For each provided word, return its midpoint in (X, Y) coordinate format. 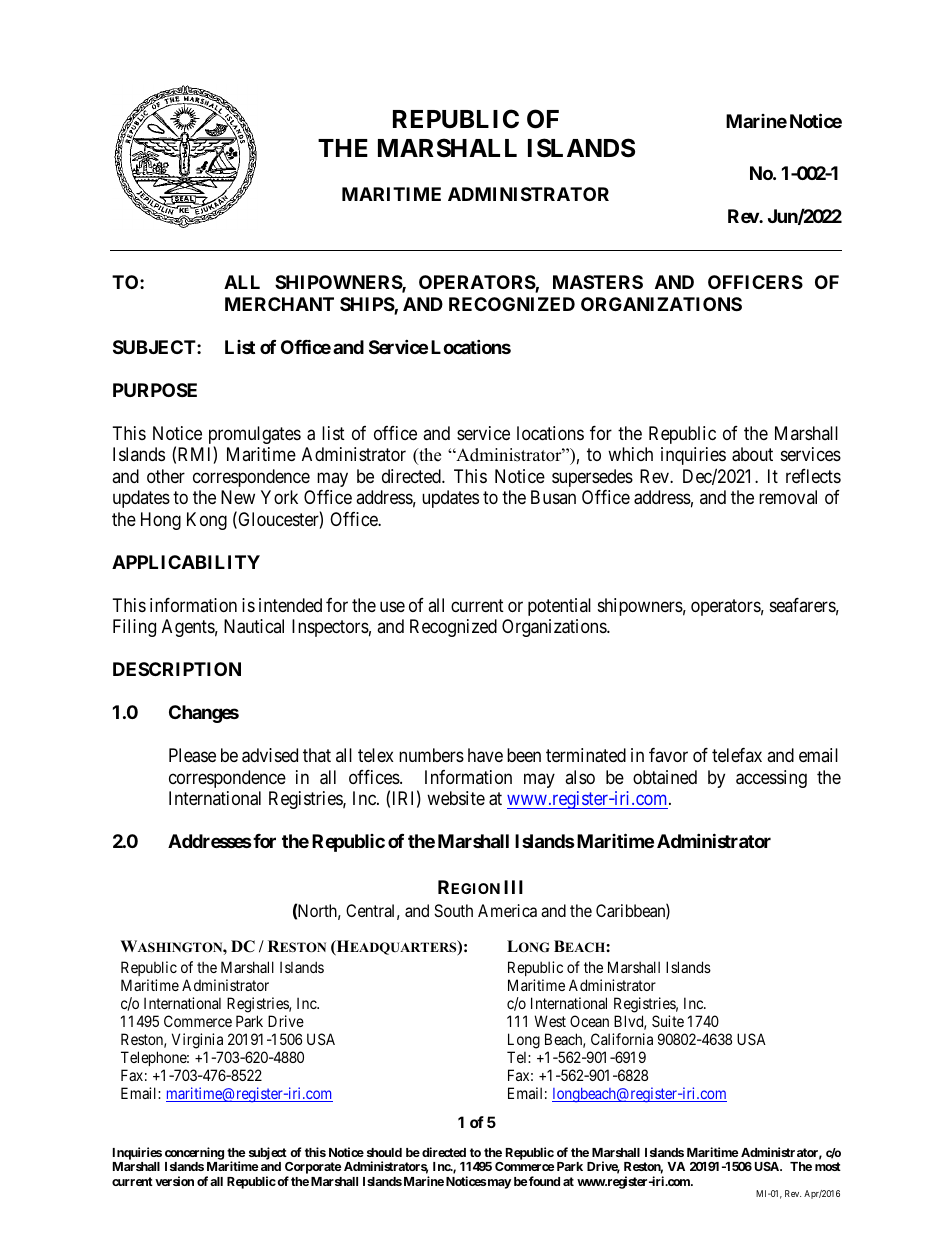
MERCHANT (279, 304)
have (485, 755)
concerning (194, 1155)
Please (192, 755)
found (543, 1181)
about (752, 454)
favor (668, 755)
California (622, 1039)
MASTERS (598, 282)
